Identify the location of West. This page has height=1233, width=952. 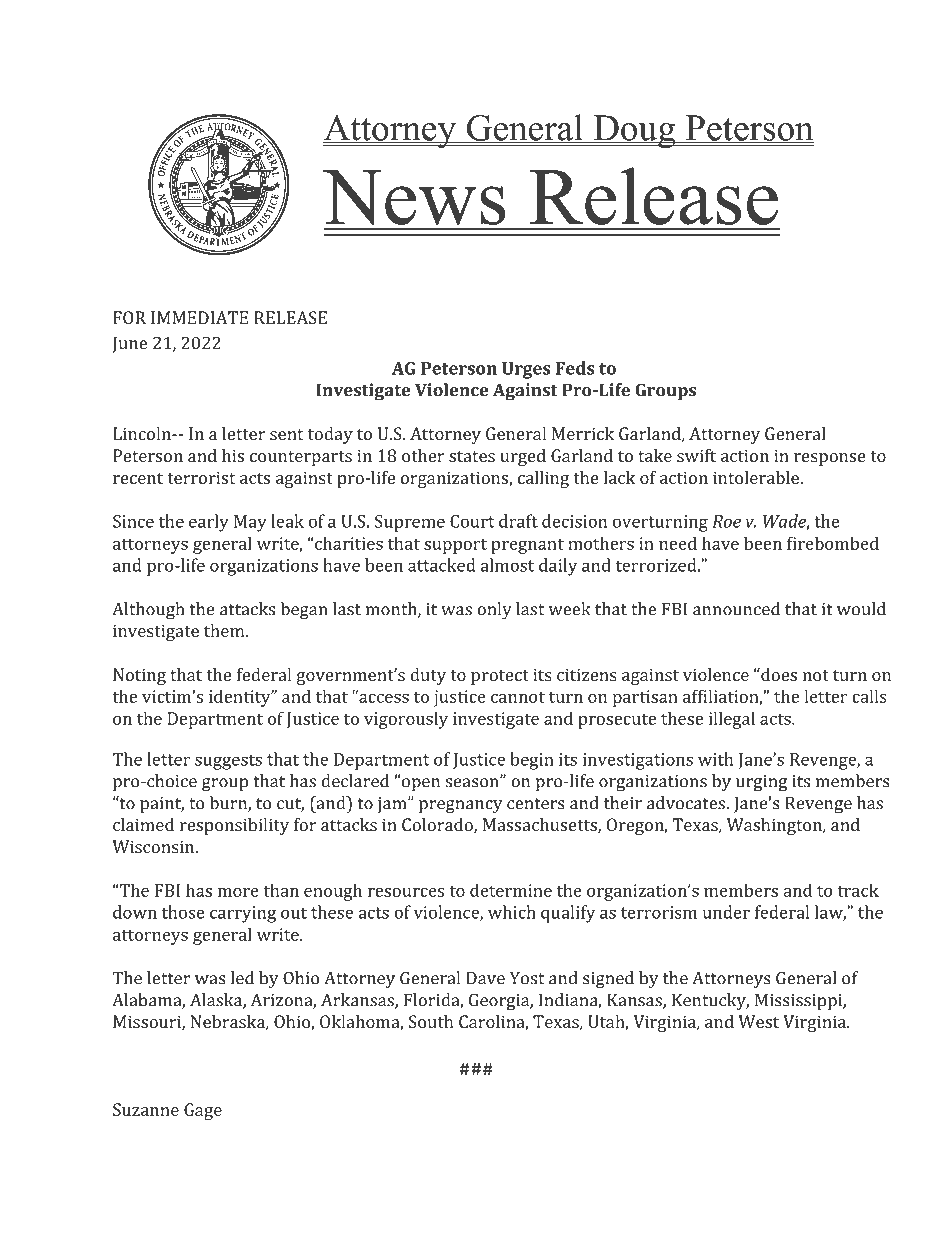
(758, 1021).
